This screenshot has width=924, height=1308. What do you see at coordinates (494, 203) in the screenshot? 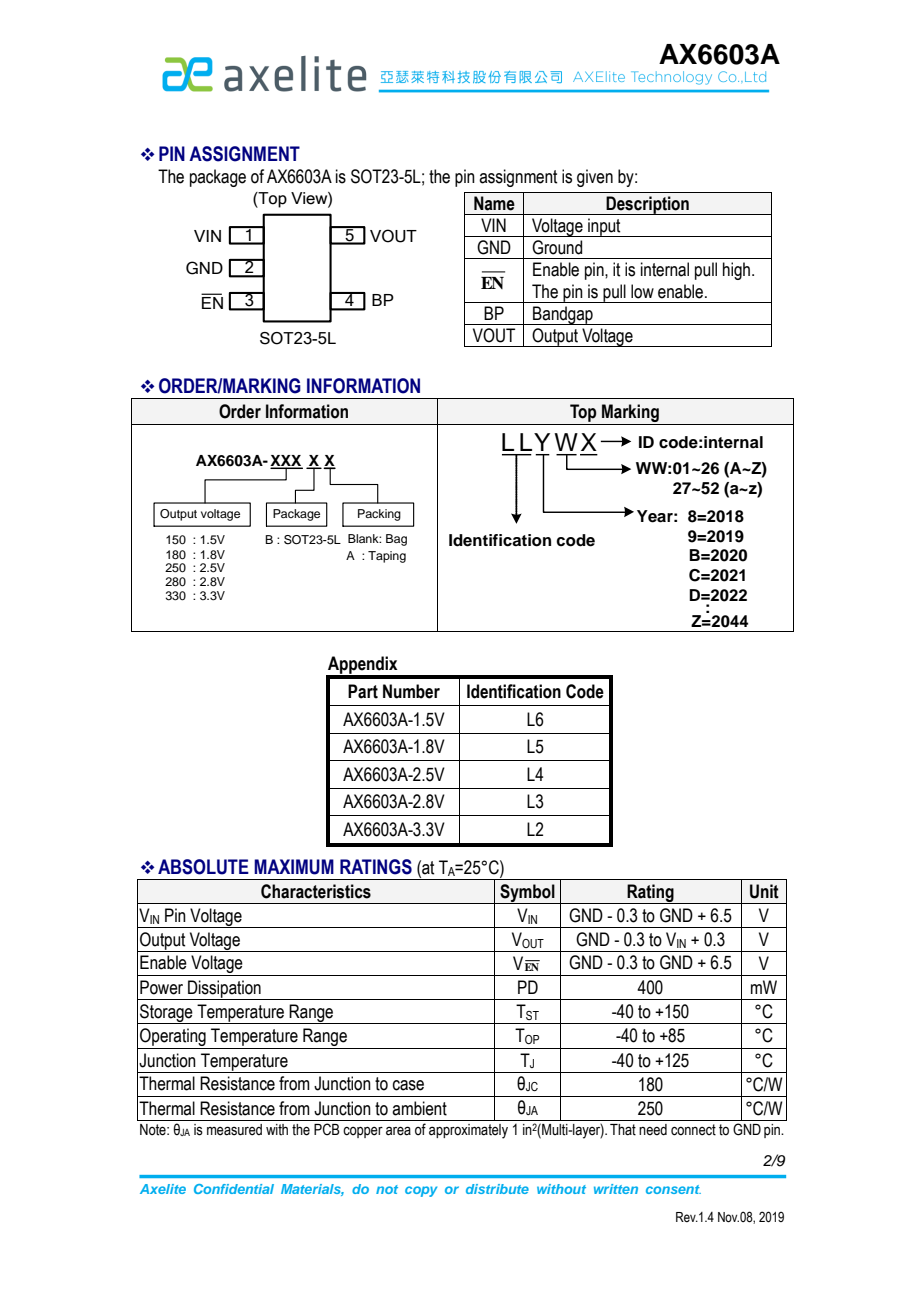
I see `Name` at bounding box center [494, 203].
